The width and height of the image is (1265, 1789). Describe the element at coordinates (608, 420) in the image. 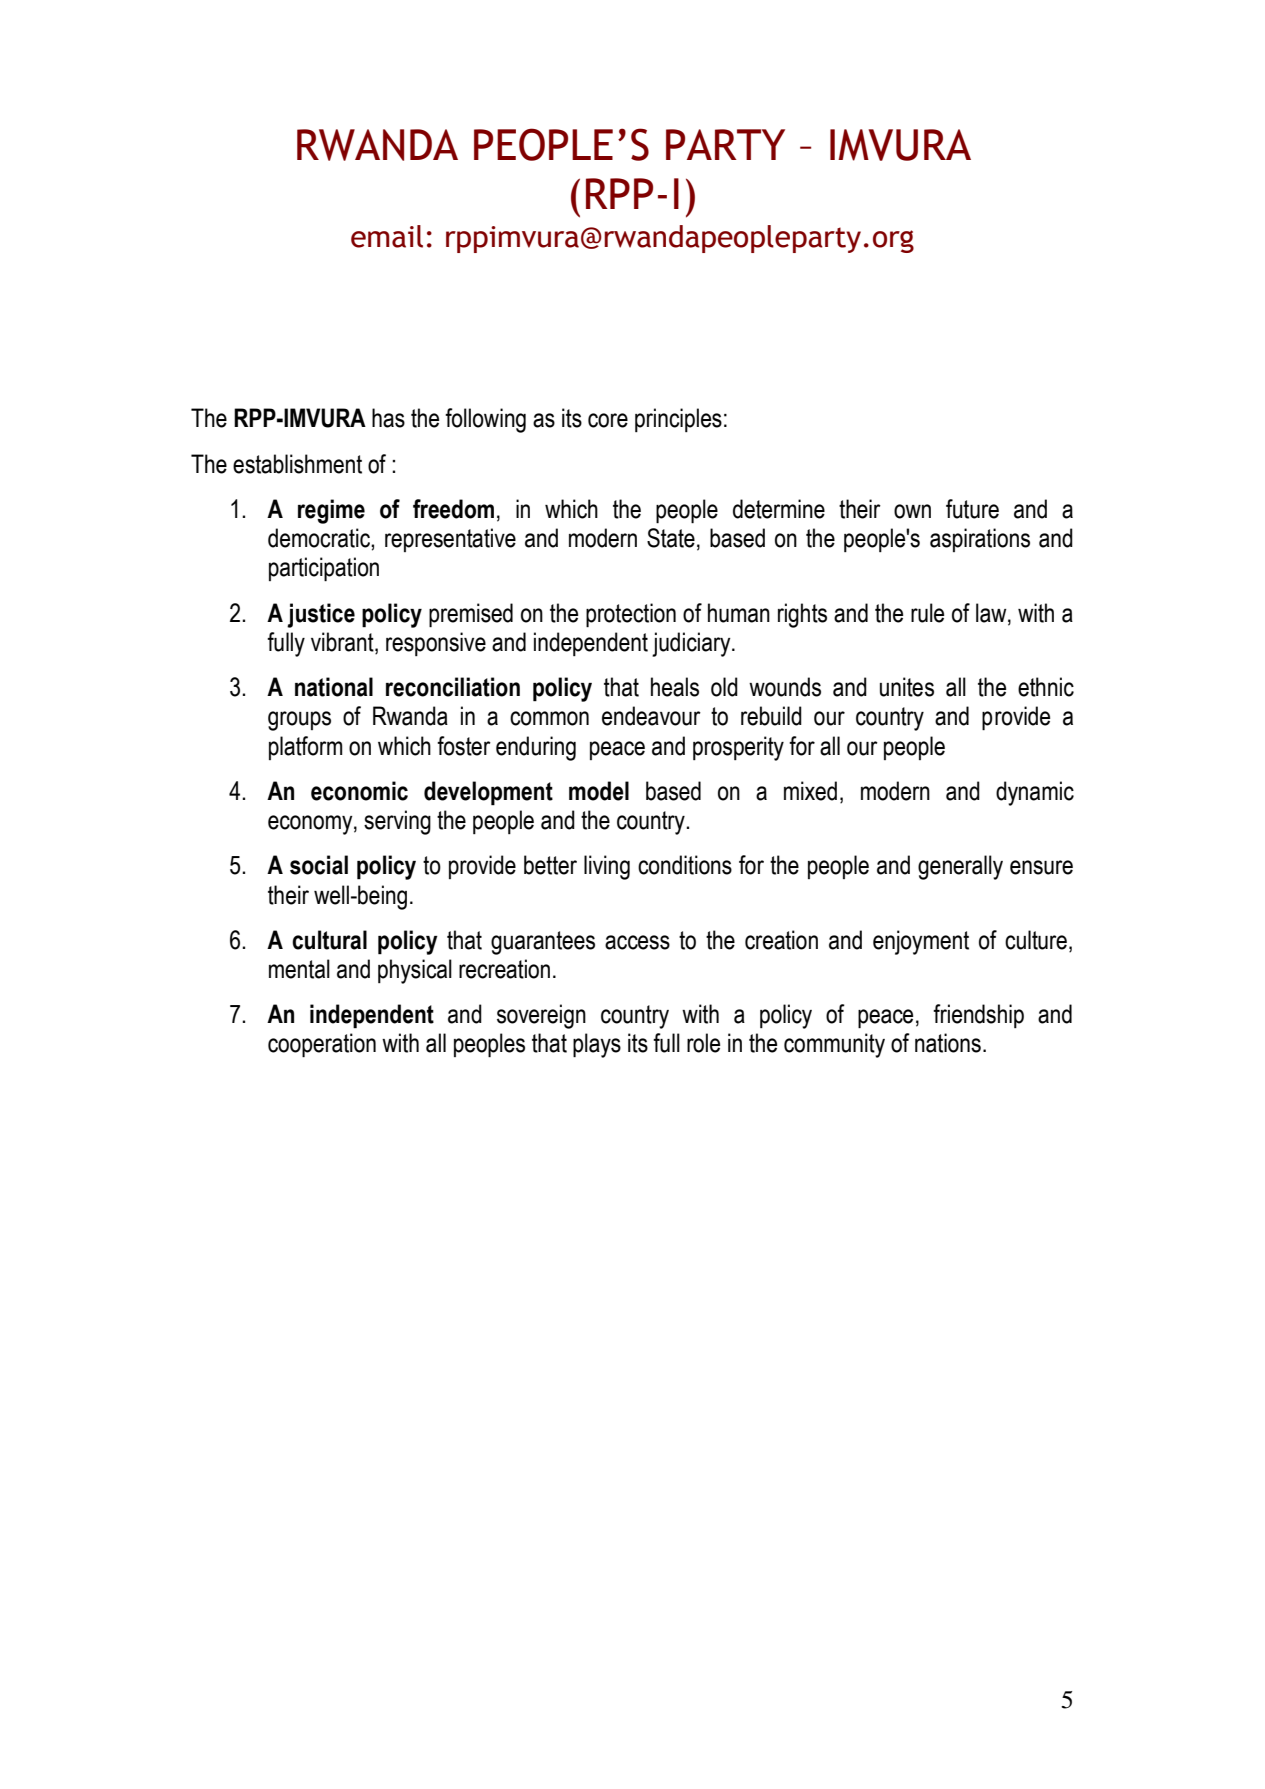

I see `core` at that location.
